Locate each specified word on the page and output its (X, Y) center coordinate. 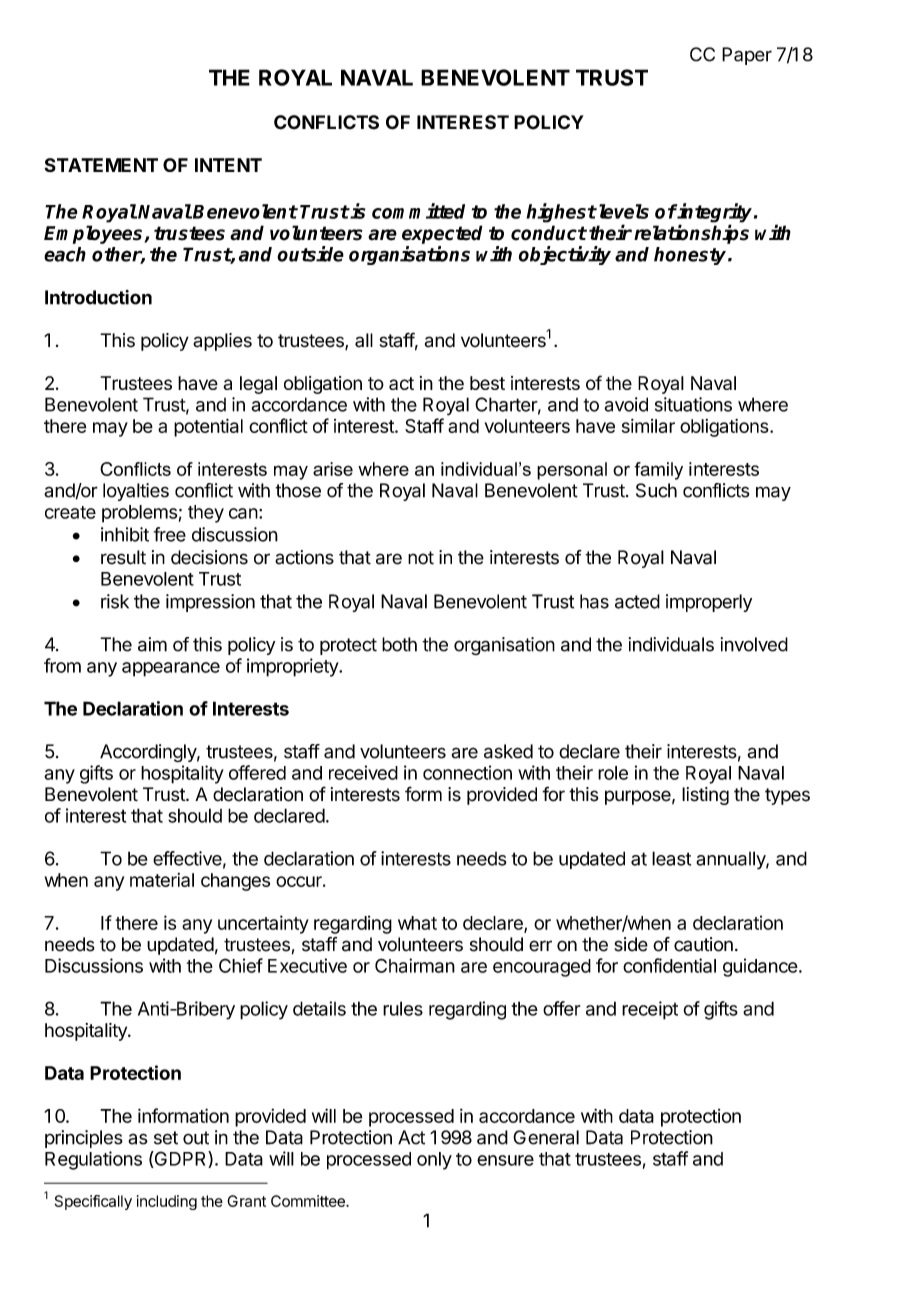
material (162, 880)
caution (703, 944)
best (487, 383)
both (399, 644)
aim (152, 644)
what (417, 923)
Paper (747, 56)
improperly (709, 603)
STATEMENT (101, 165)
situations (693, 404)
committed (418, 211)
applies (222, 342)
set (166, 1138)
